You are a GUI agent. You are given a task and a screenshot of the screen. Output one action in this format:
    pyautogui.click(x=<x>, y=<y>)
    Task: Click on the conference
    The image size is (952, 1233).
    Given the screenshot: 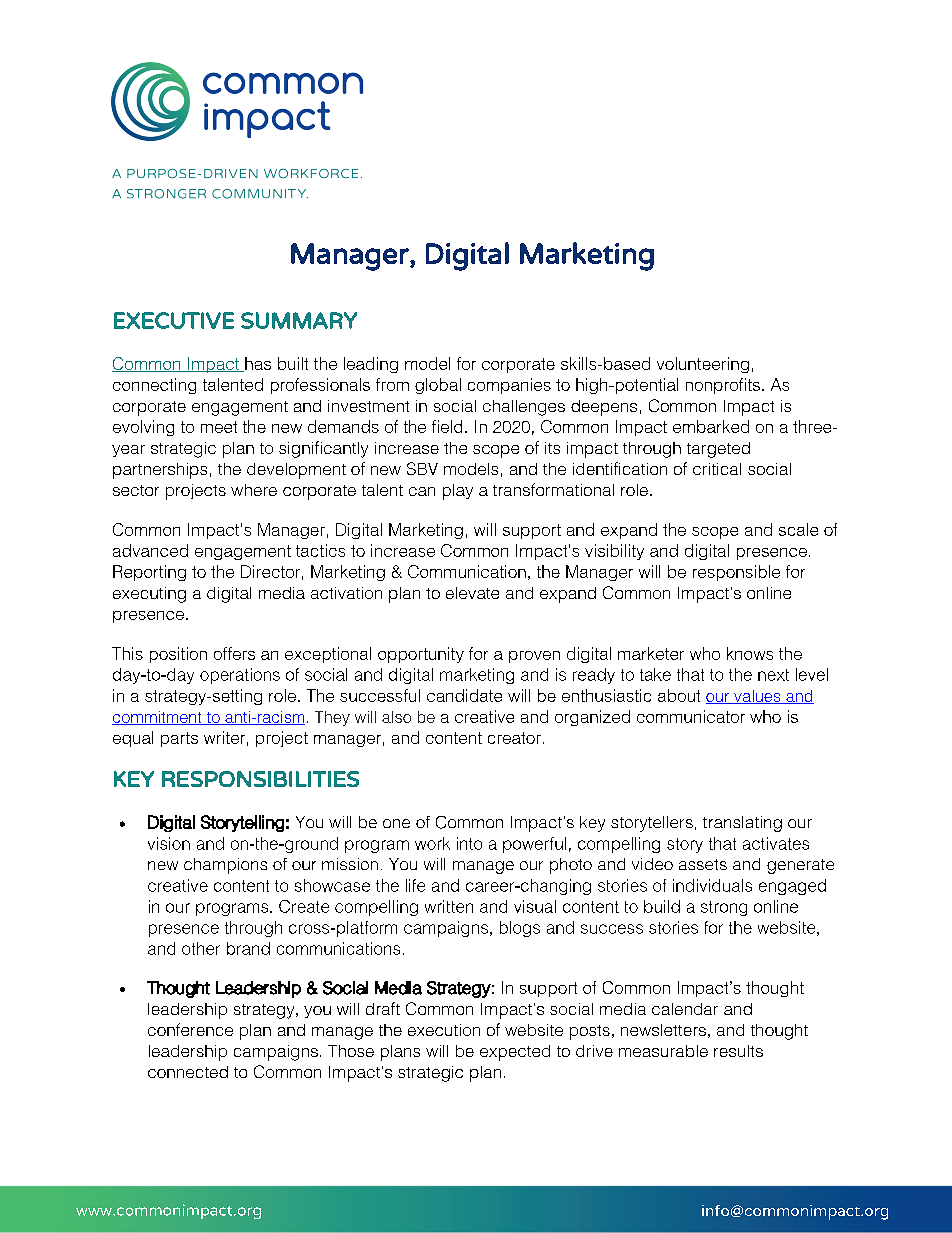 What is the action you would take?
    pyautogui.click(x=190, y=1029)
